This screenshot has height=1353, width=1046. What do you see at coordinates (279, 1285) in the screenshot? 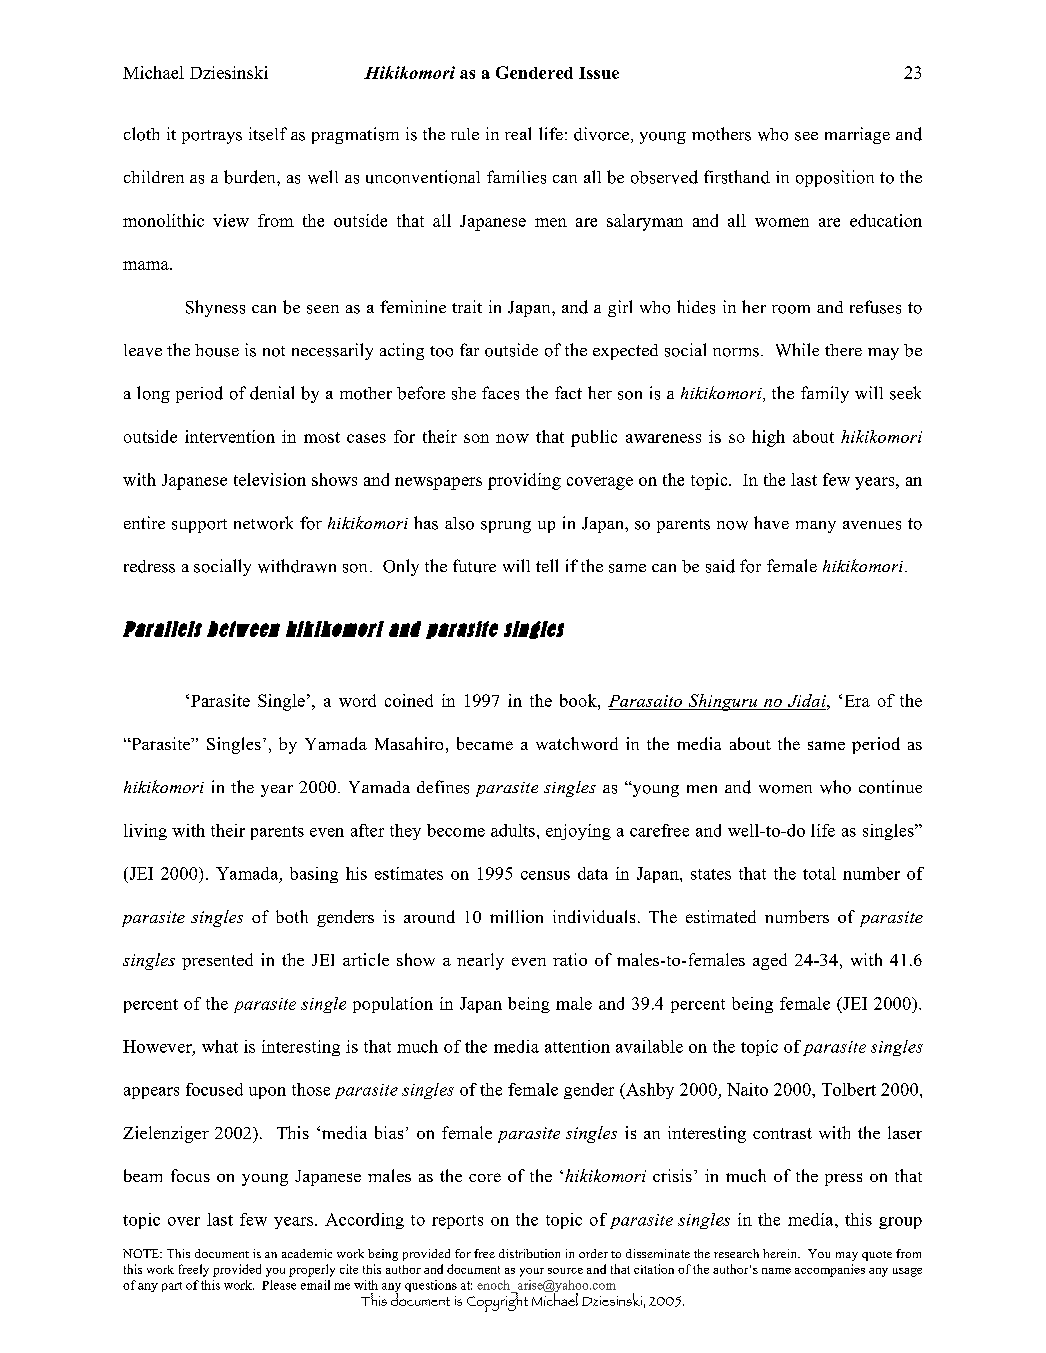
I see `Please` at bounding box center [279, 1285].
